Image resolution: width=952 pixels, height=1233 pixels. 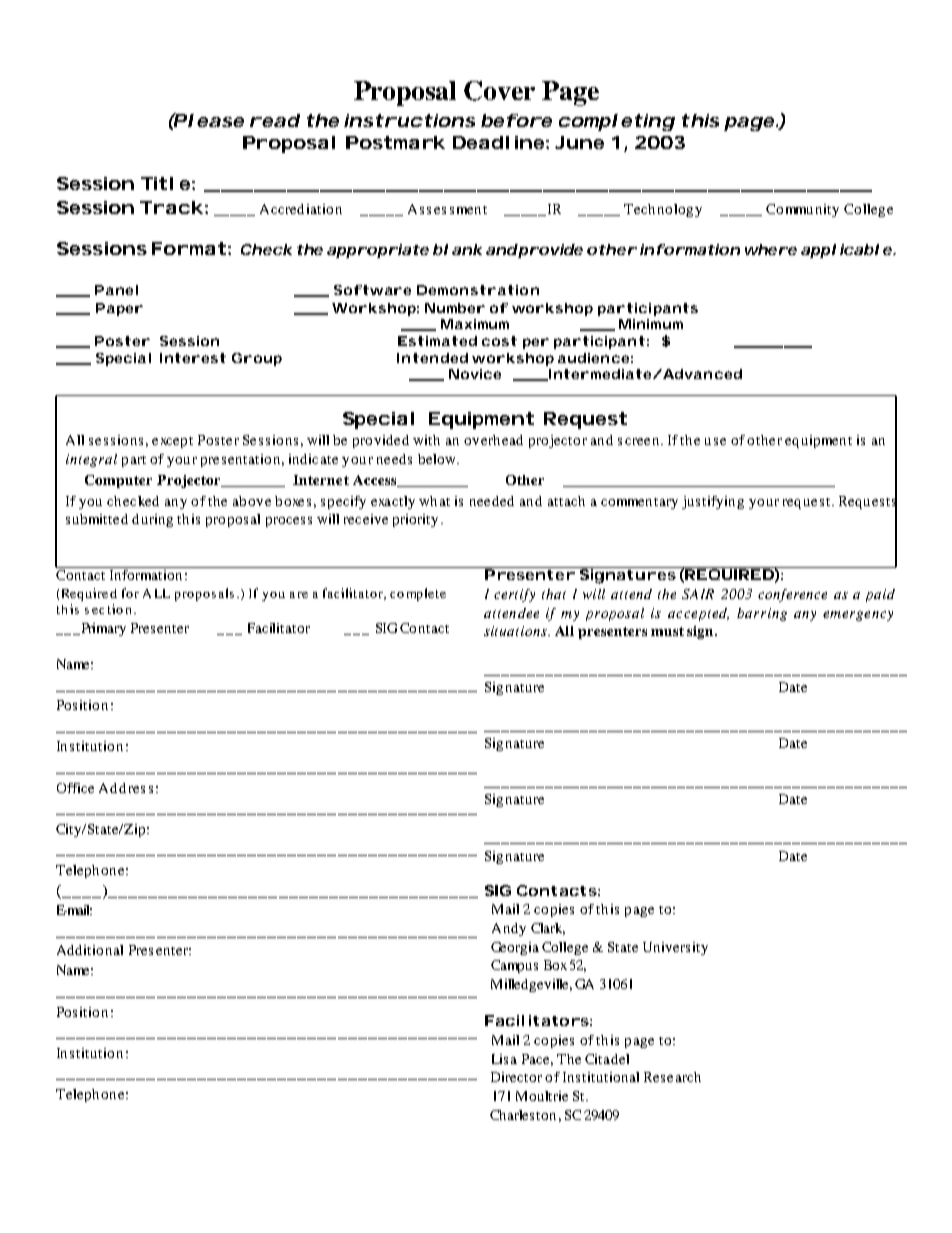 I want to click on section, so click(x=108, y=609).
